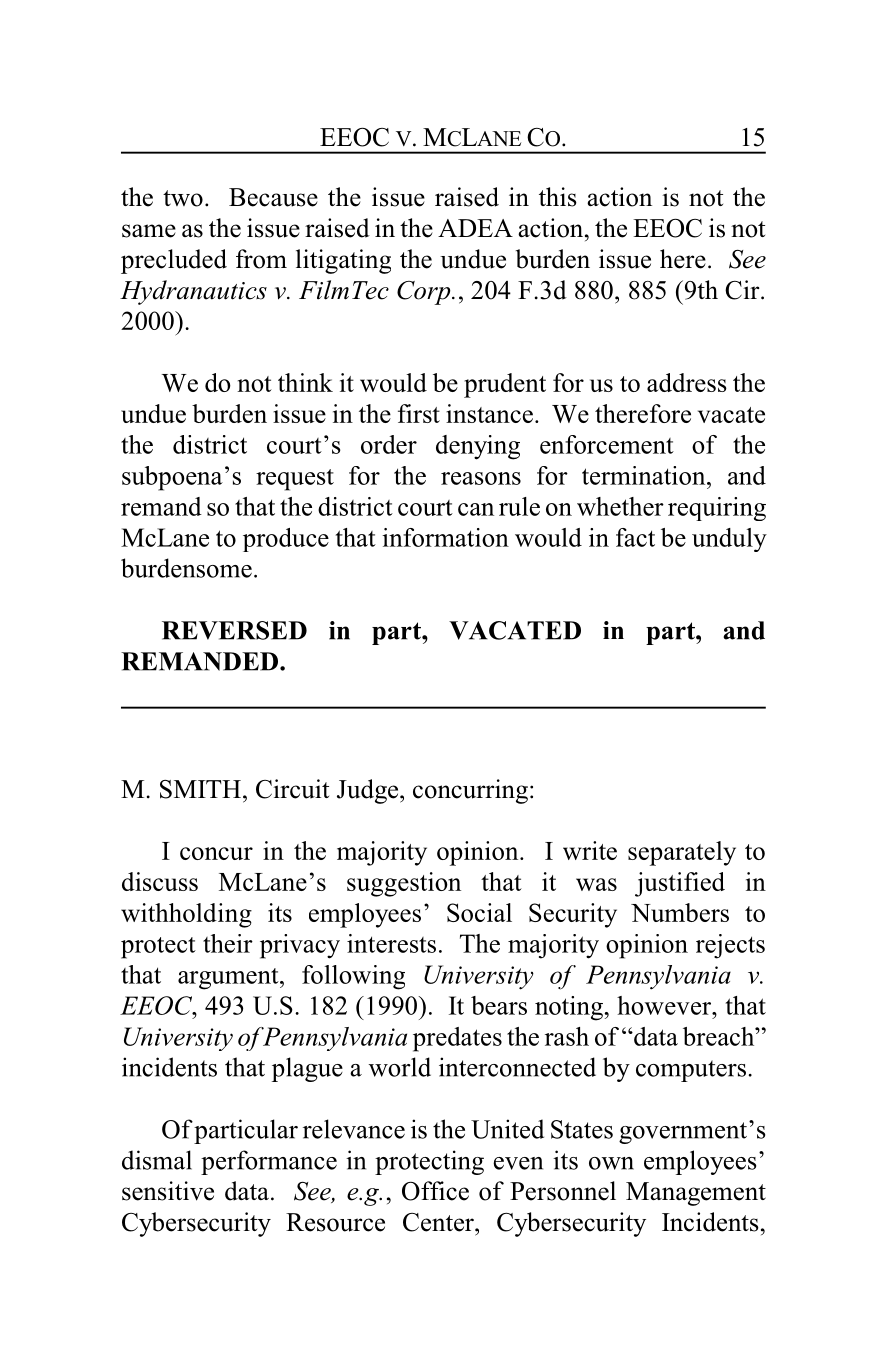 The width and height of the document is (887, 1372). What do you see at coordinates (404, 884) in the document?
I see `suggestion` at bounding box center [404, 884].
